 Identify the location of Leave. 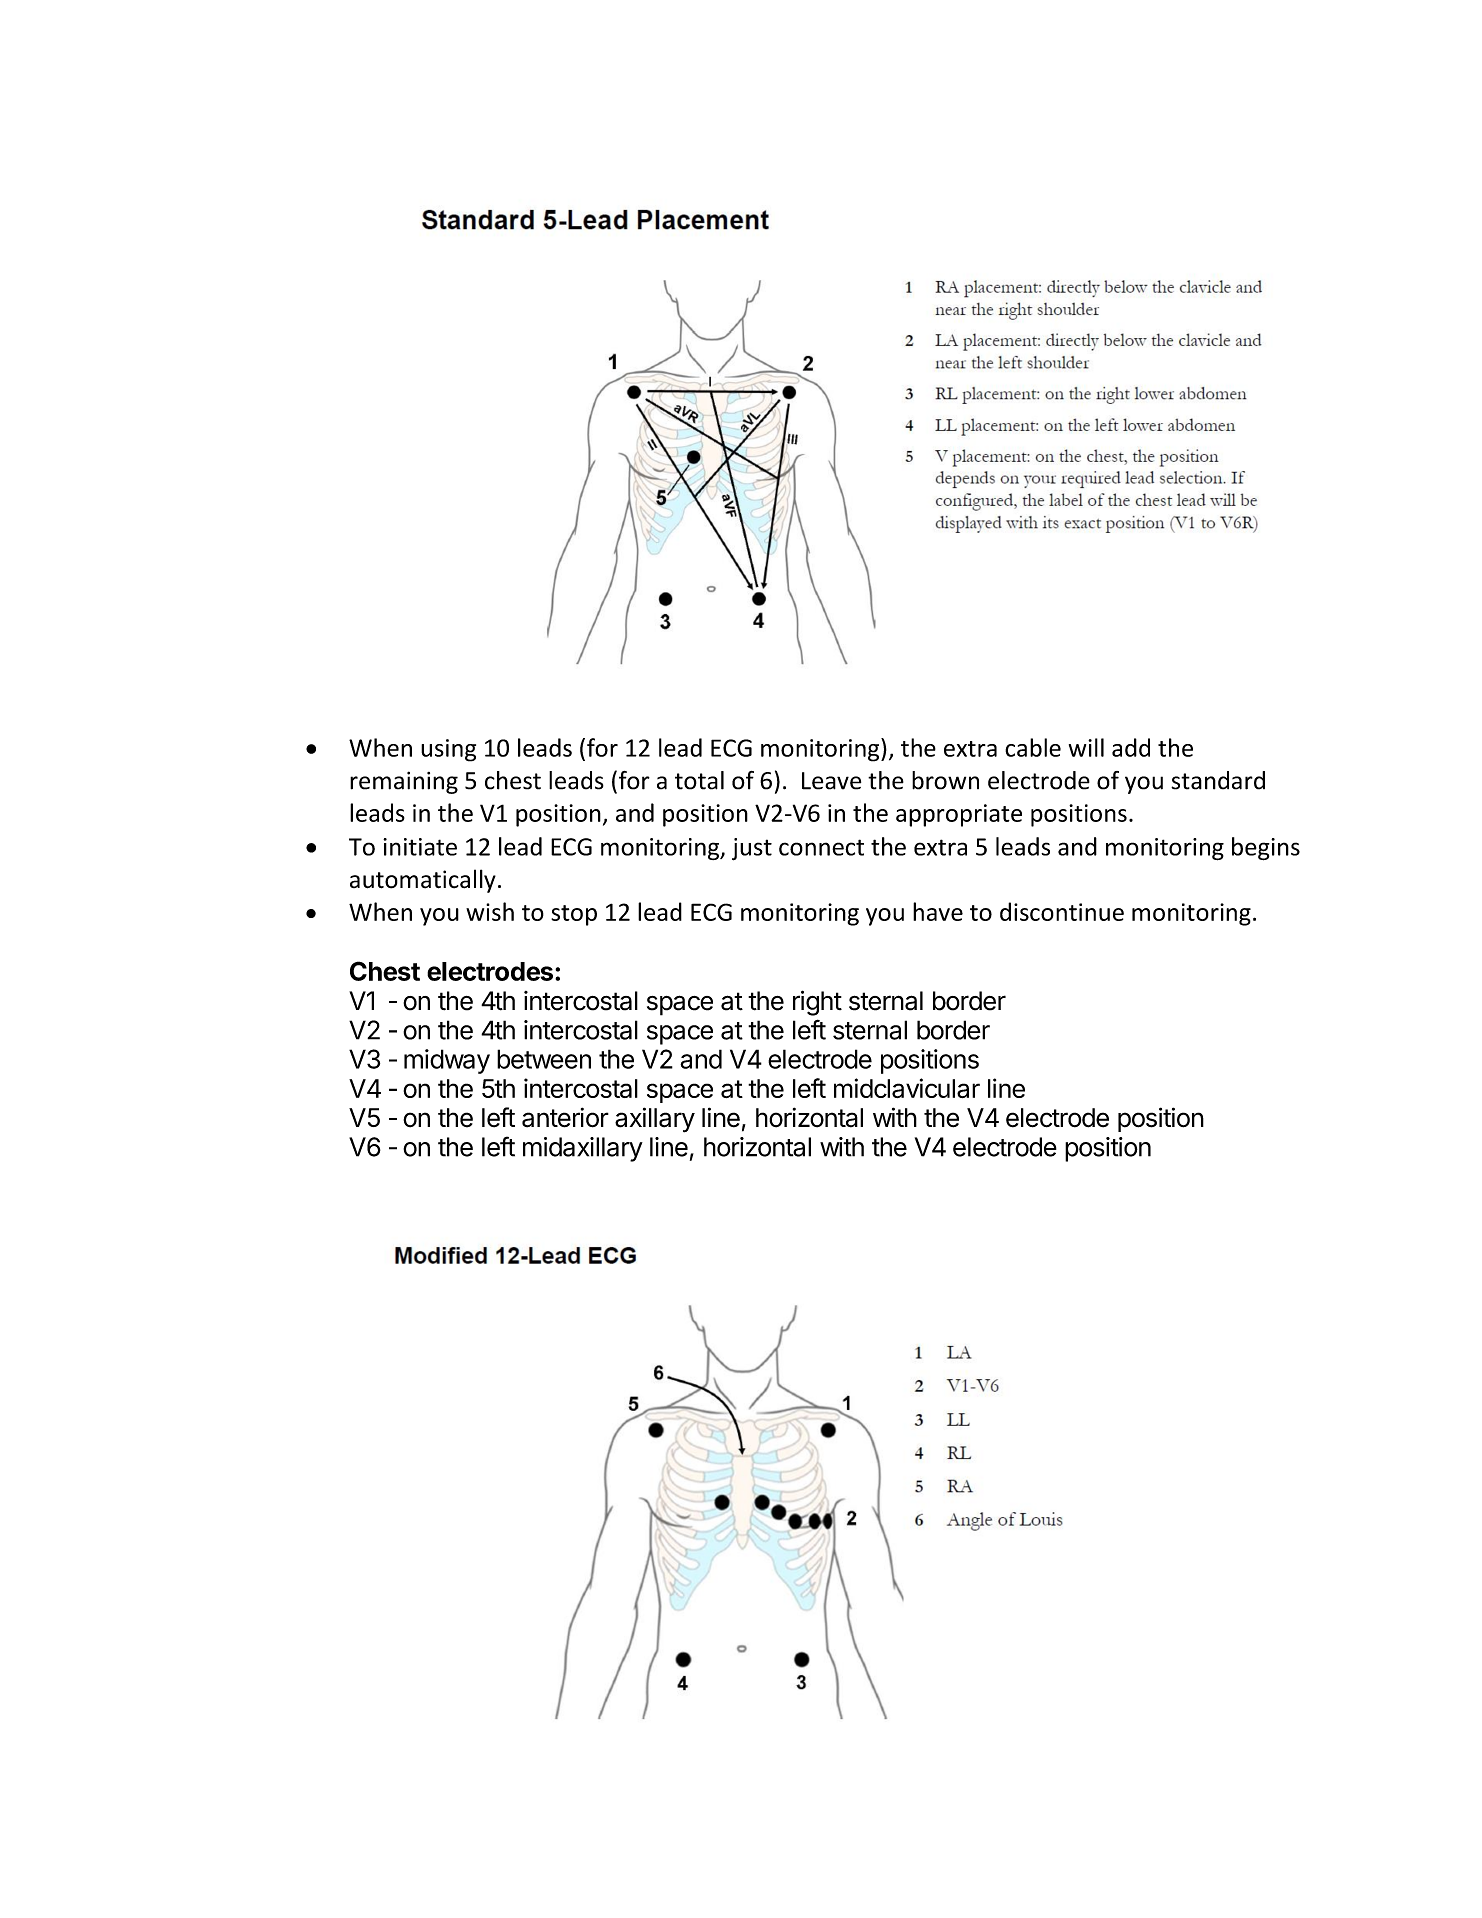
(831, 781).
